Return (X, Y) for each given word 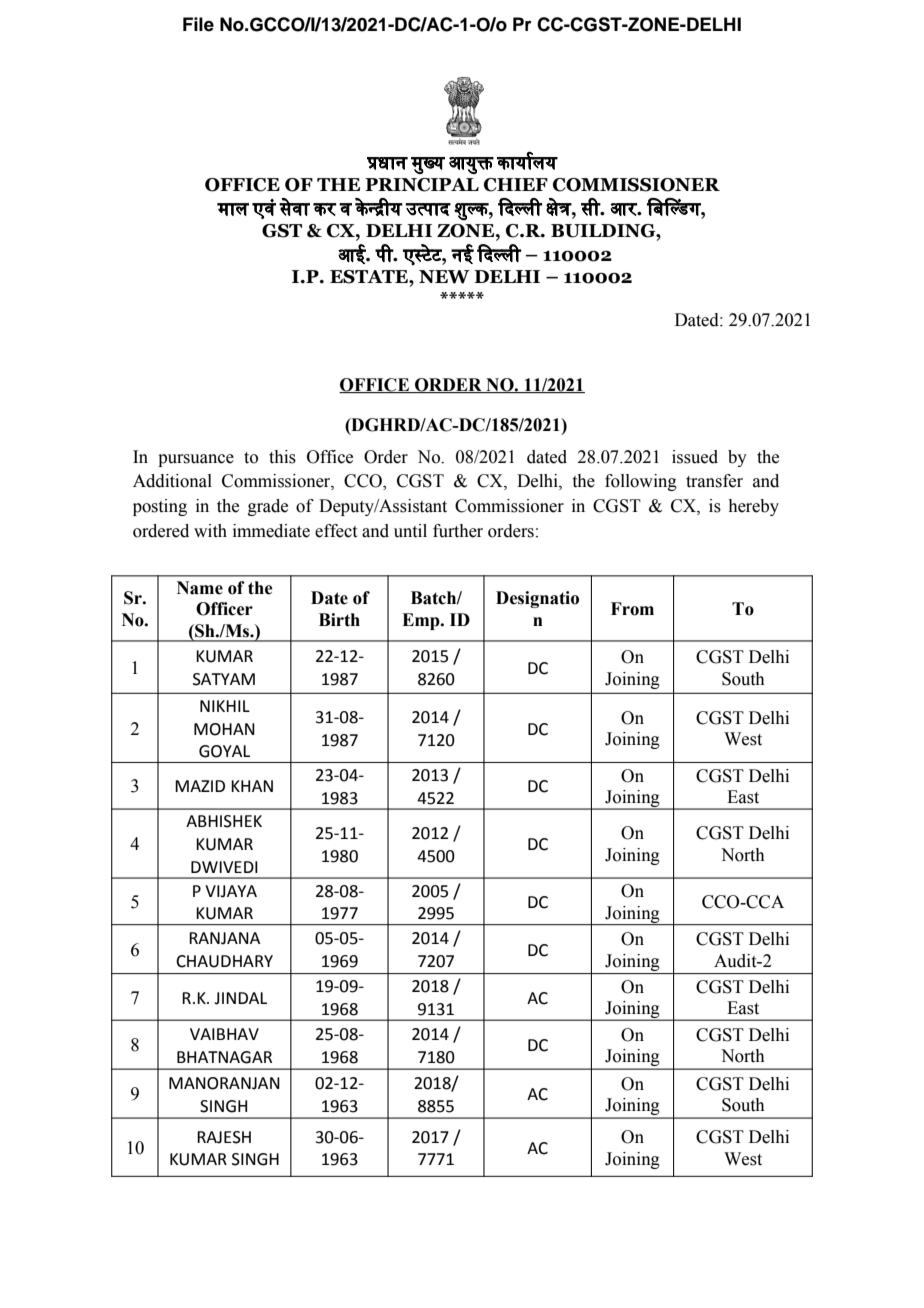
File (198, 24)
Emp (422, 621)
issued (695, 457)
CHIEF (516, 185)
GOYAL (224, 751)
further (458, 531)
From (632, 609)
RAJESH (224, 1137)
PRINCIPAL (422, 185)
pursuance (196, 460)
